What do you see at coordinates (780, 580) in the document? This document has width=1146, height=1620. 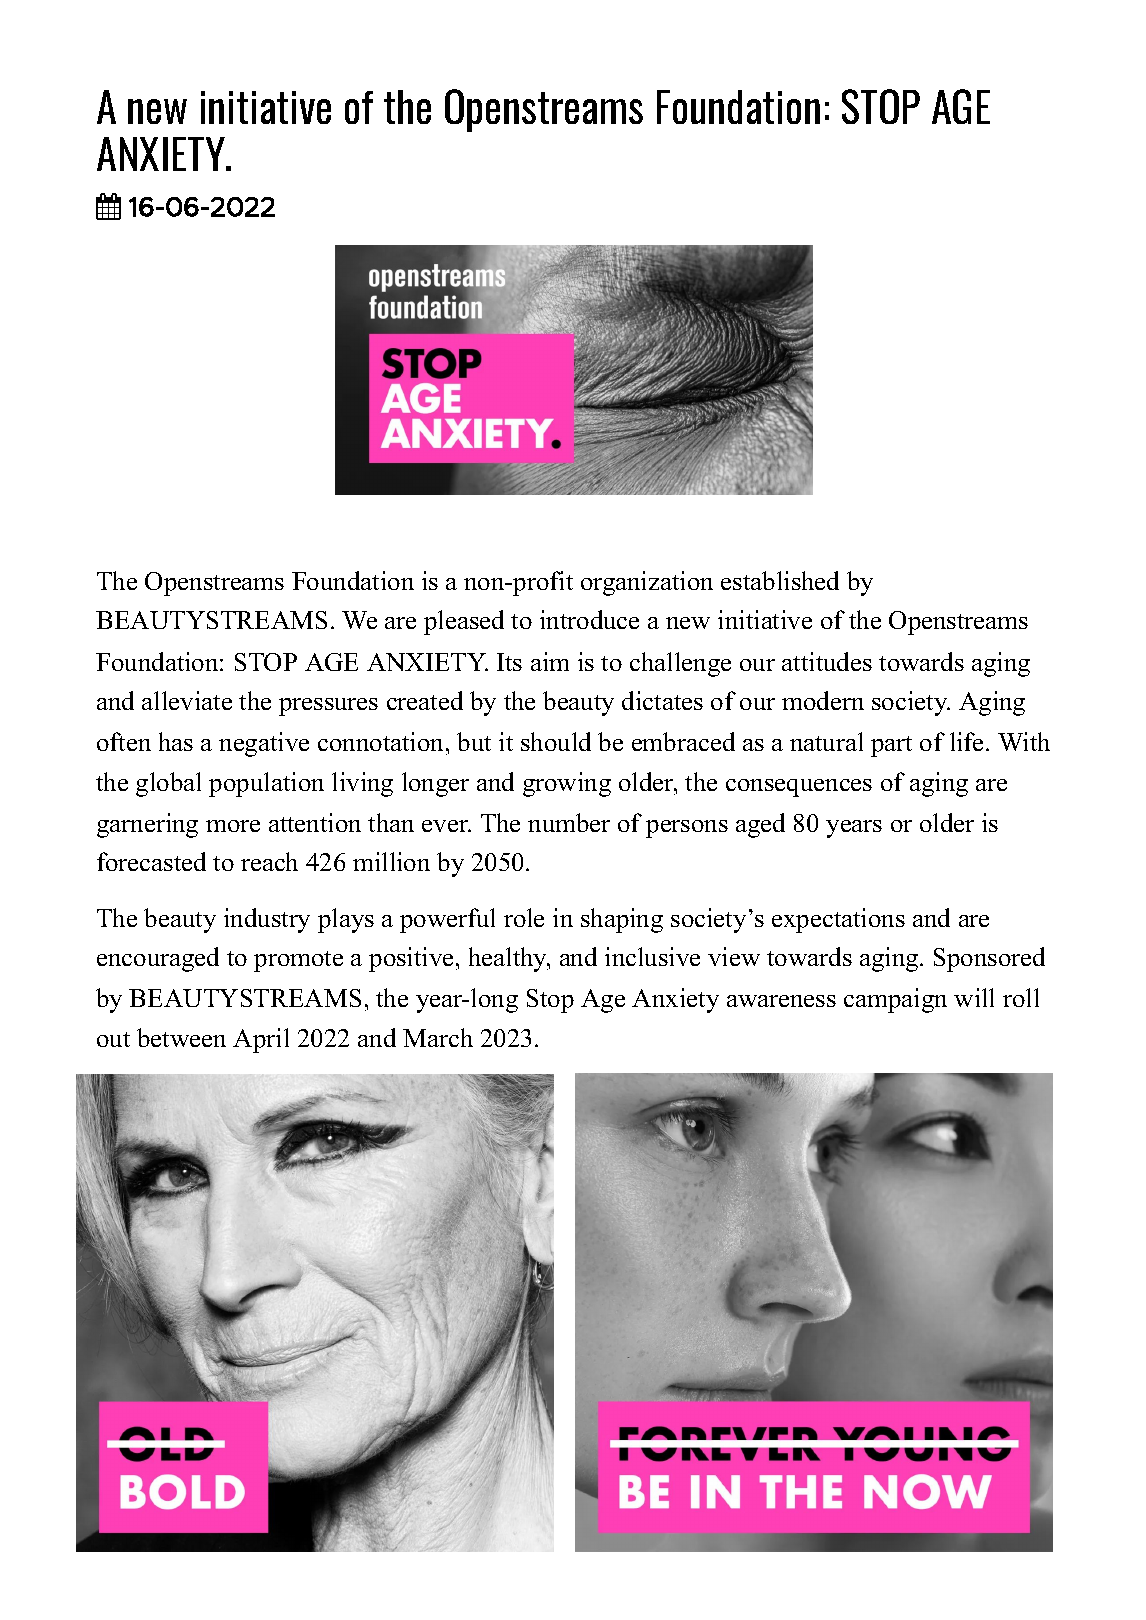 I see `established` at bounding box center [780, 580].
